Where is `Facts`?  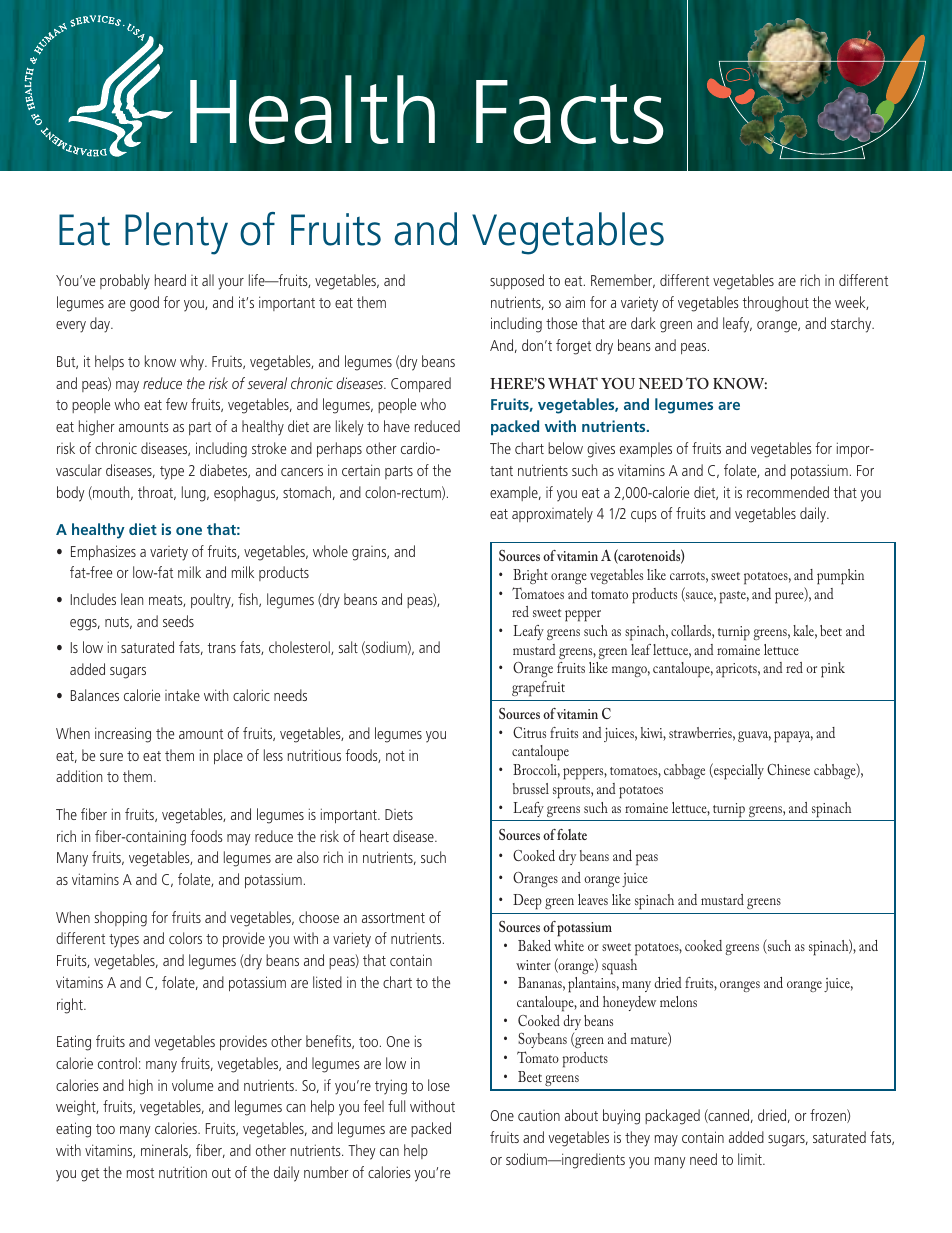 Facts is located at coordinates (570, 112).
